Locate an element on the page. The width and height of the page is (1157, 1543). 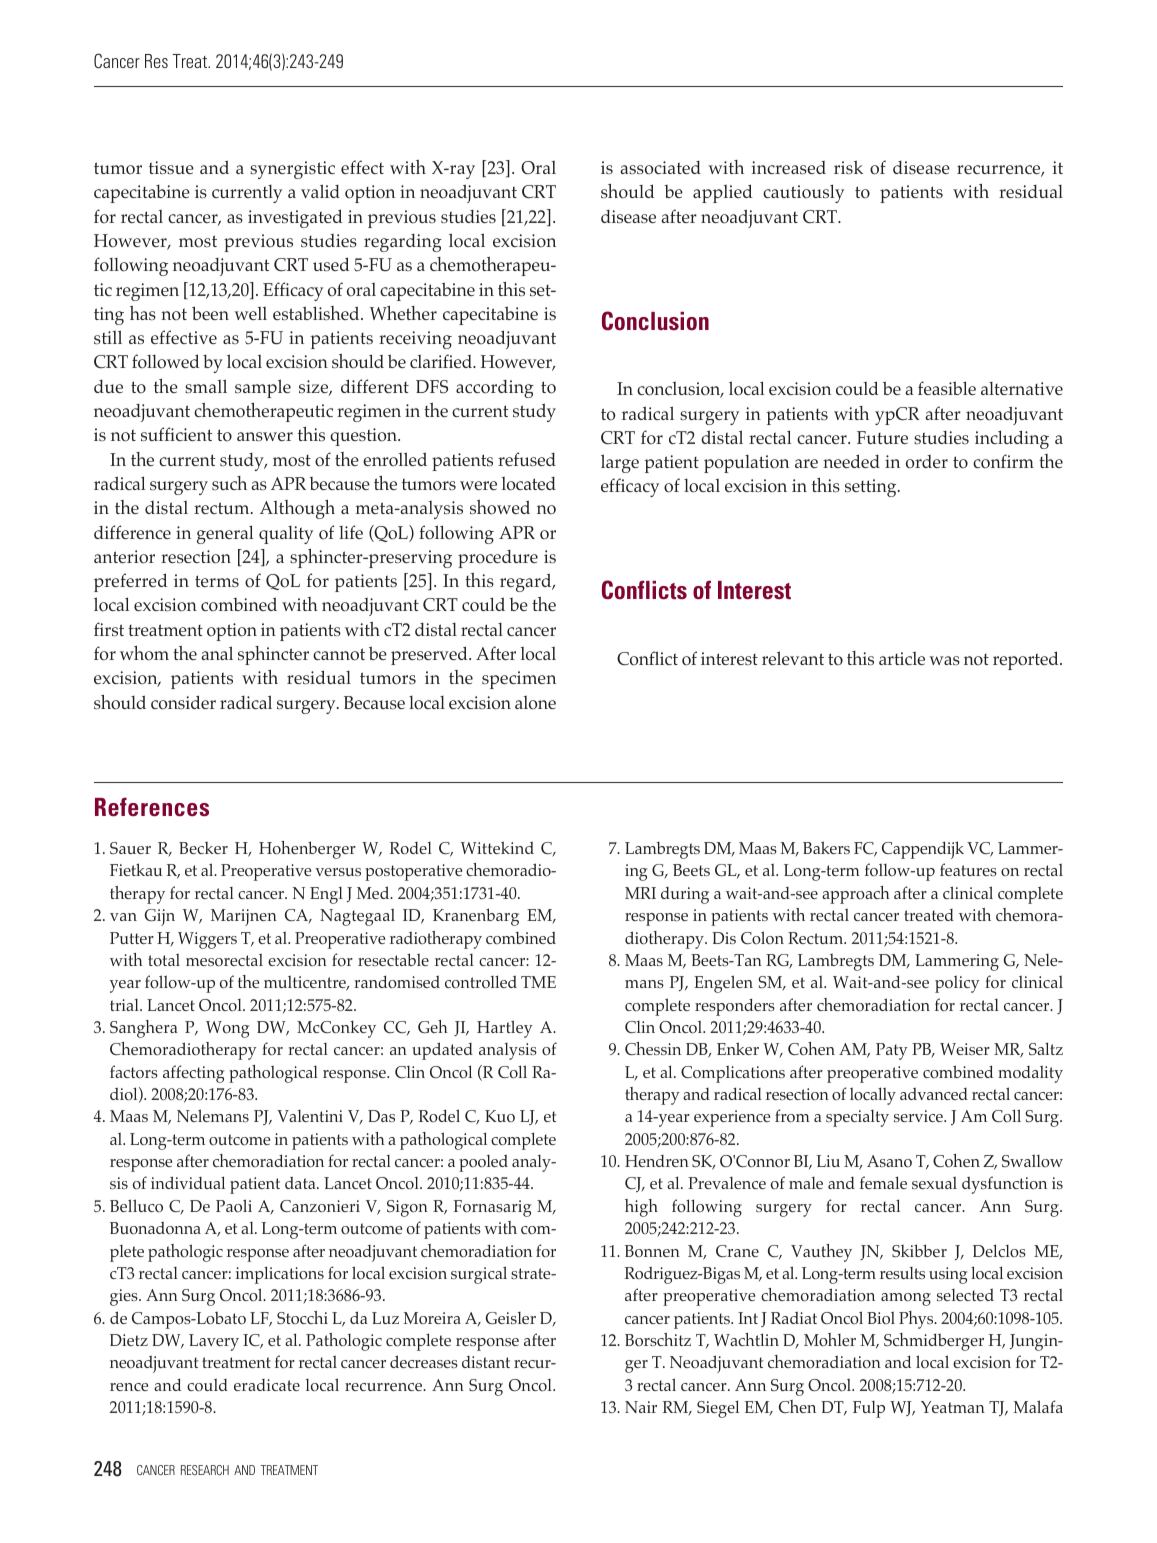
whom is located at coordinates (144, 653).
